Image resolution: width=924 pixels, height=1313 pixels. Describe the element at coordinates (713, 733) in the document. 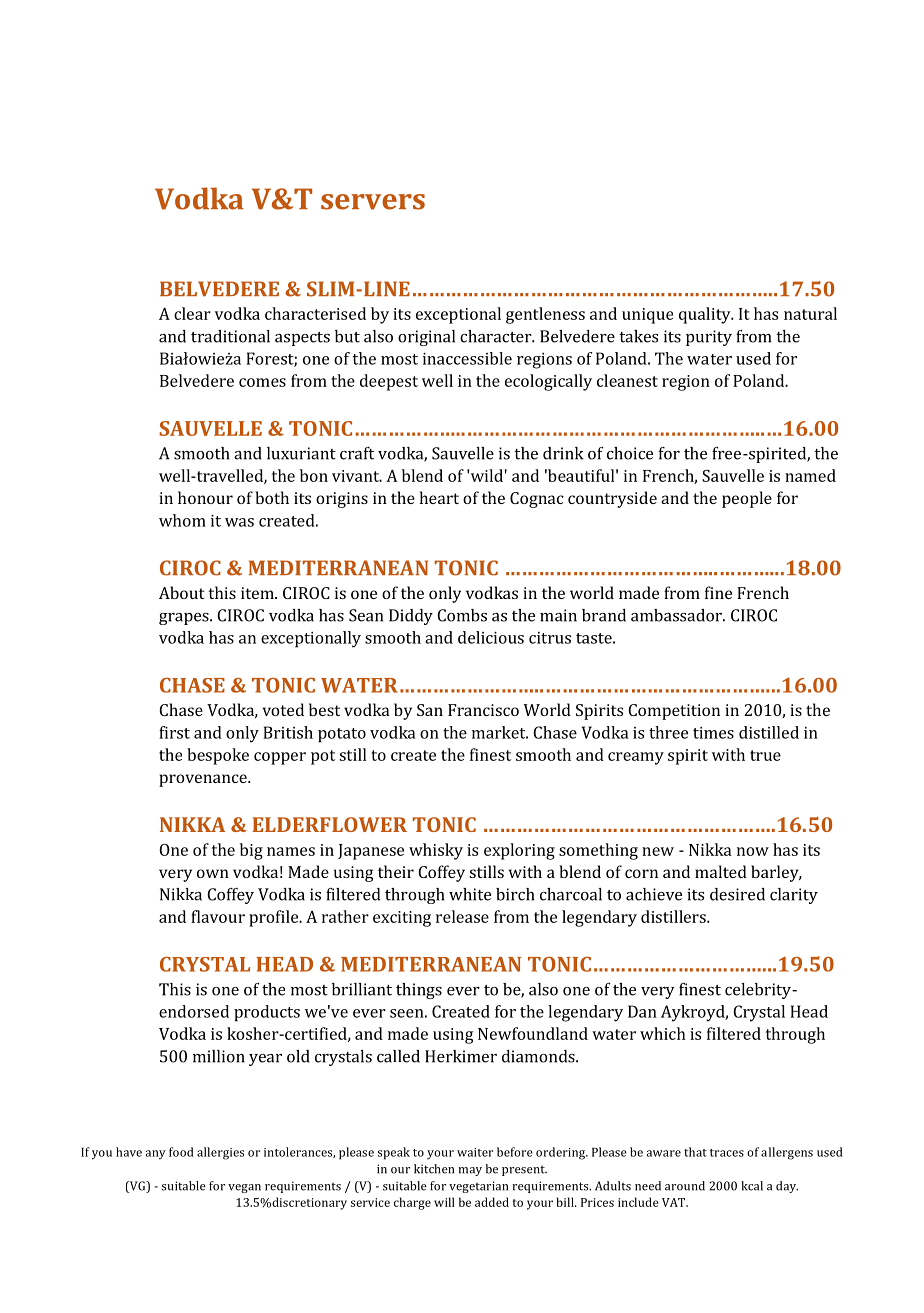

I see `times` at that location.
